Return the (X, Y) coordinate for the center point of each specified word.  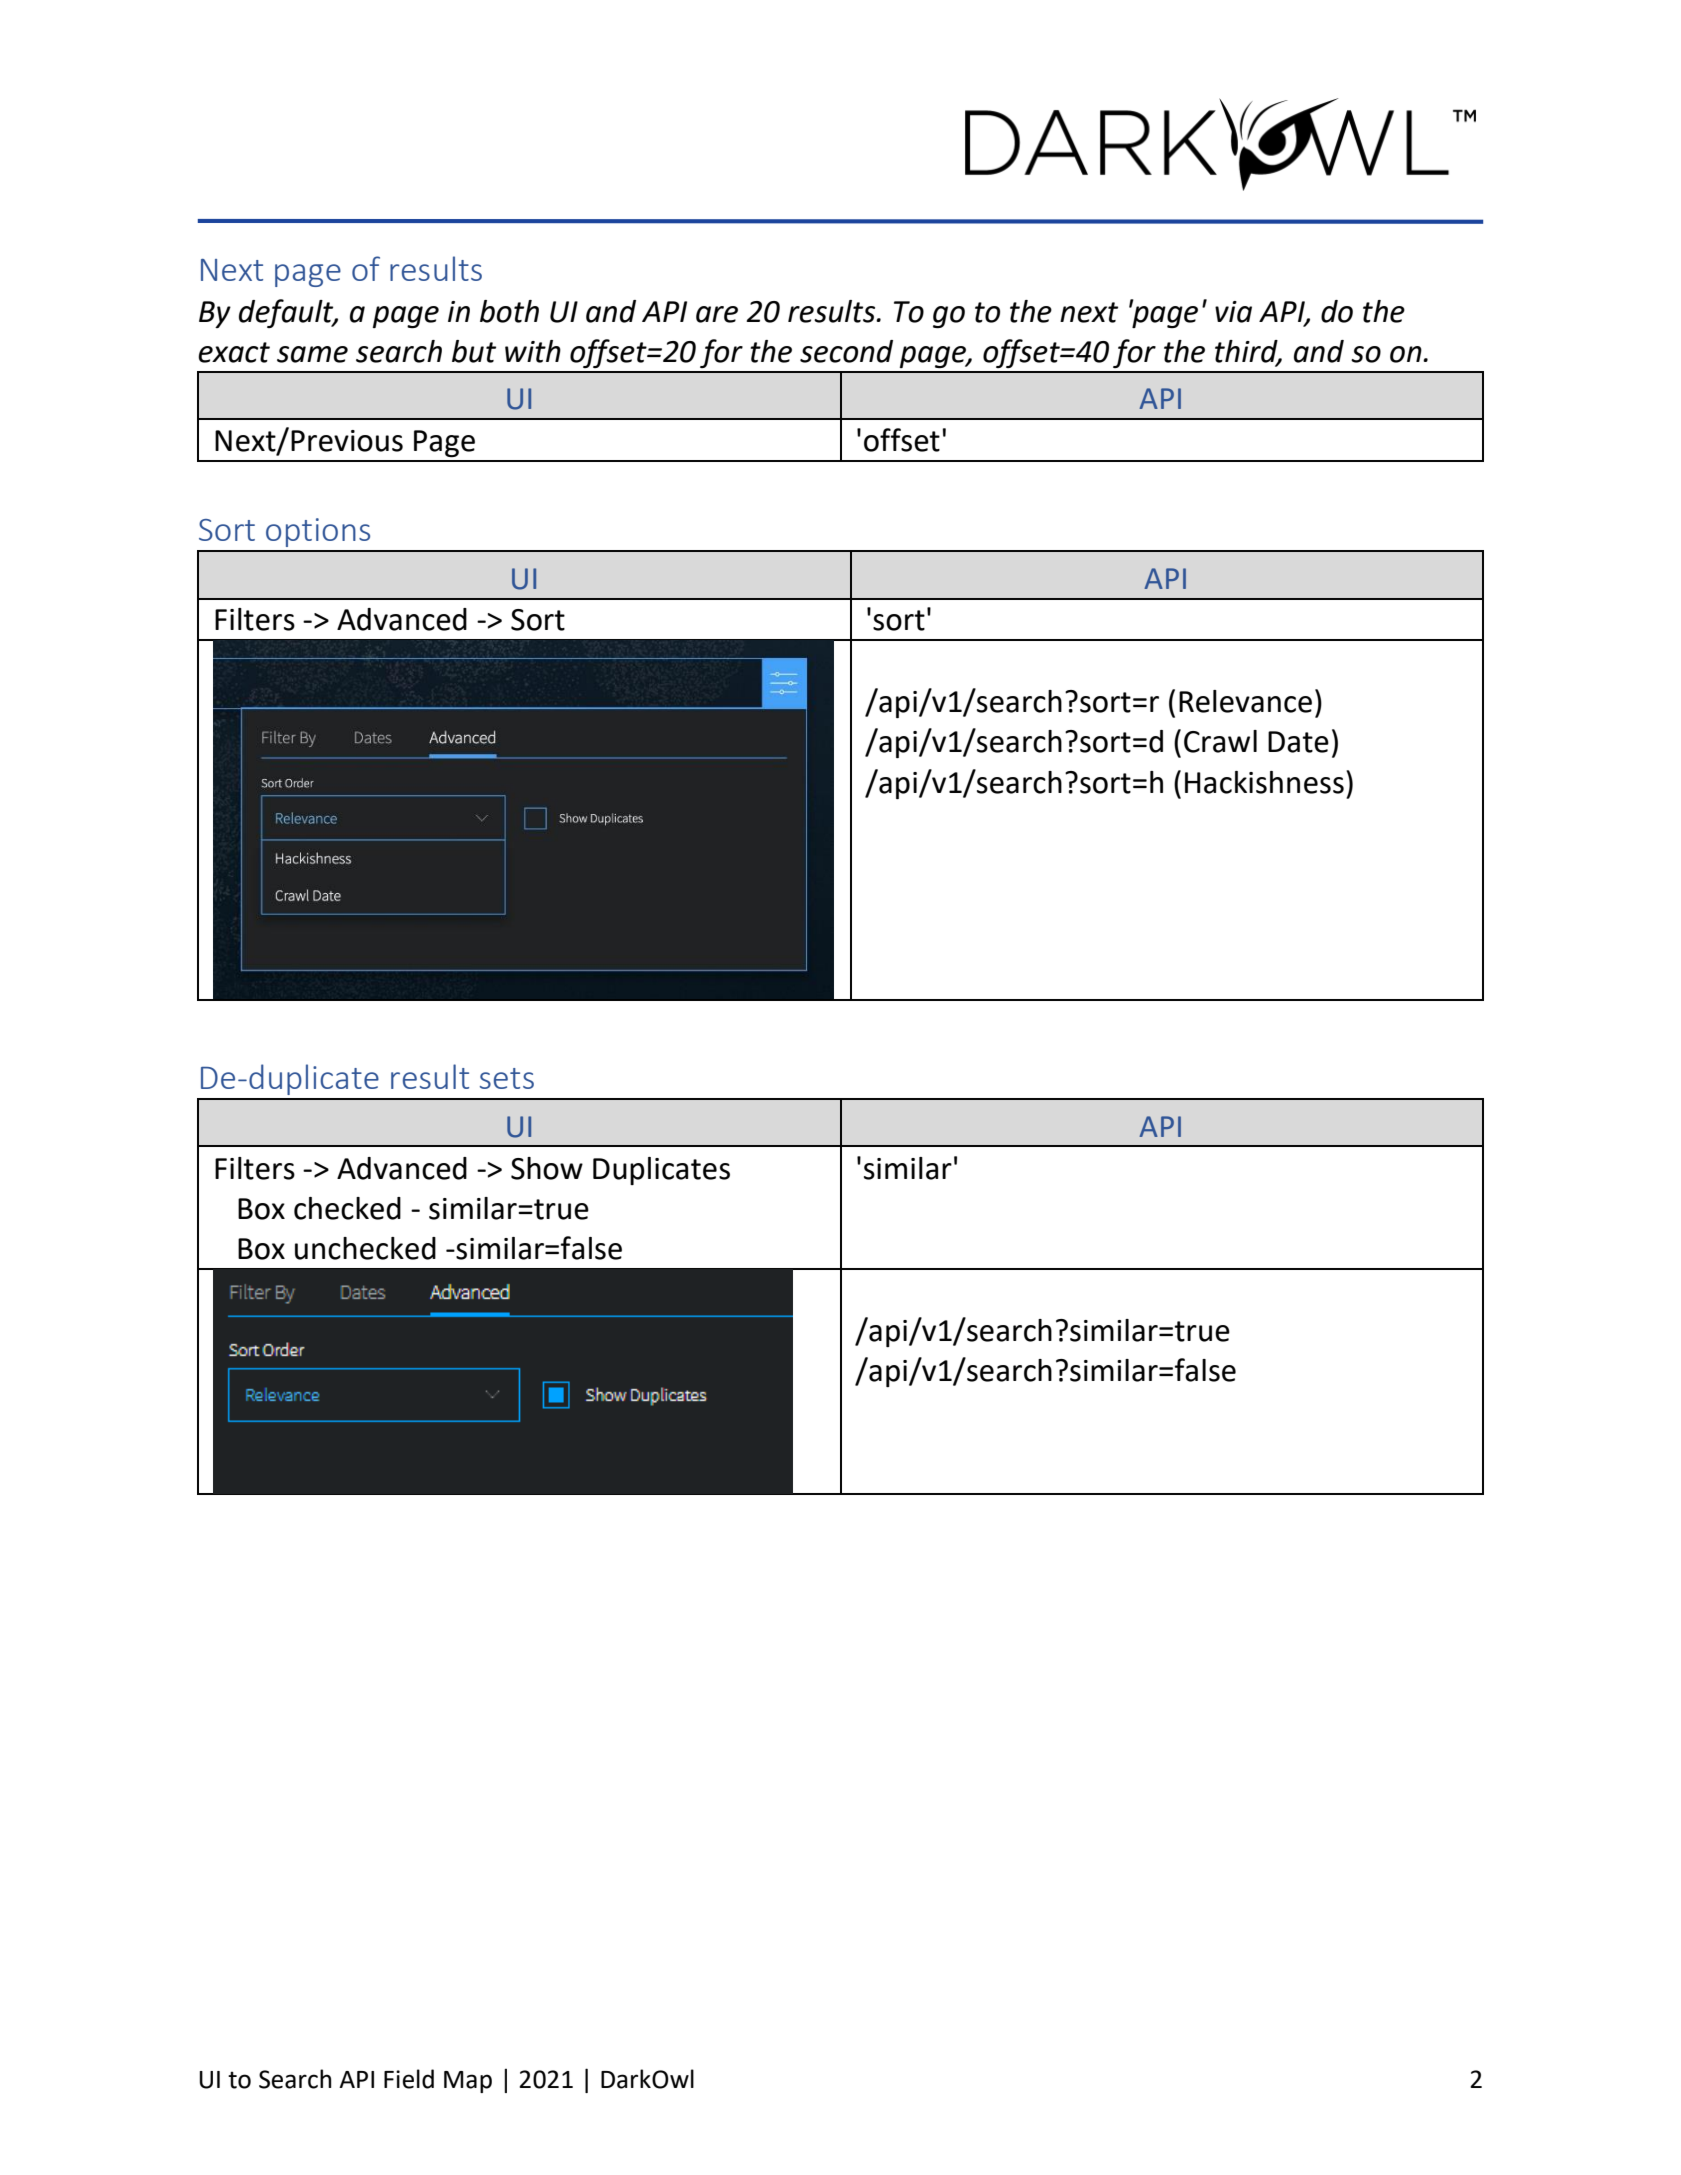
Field (409, 2079)
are (717, 314)
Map (468, 2082)
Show (547, 1168)
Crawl (1220, 741)
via (1233, 312)
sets (507, 1078)
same (312, 354)
